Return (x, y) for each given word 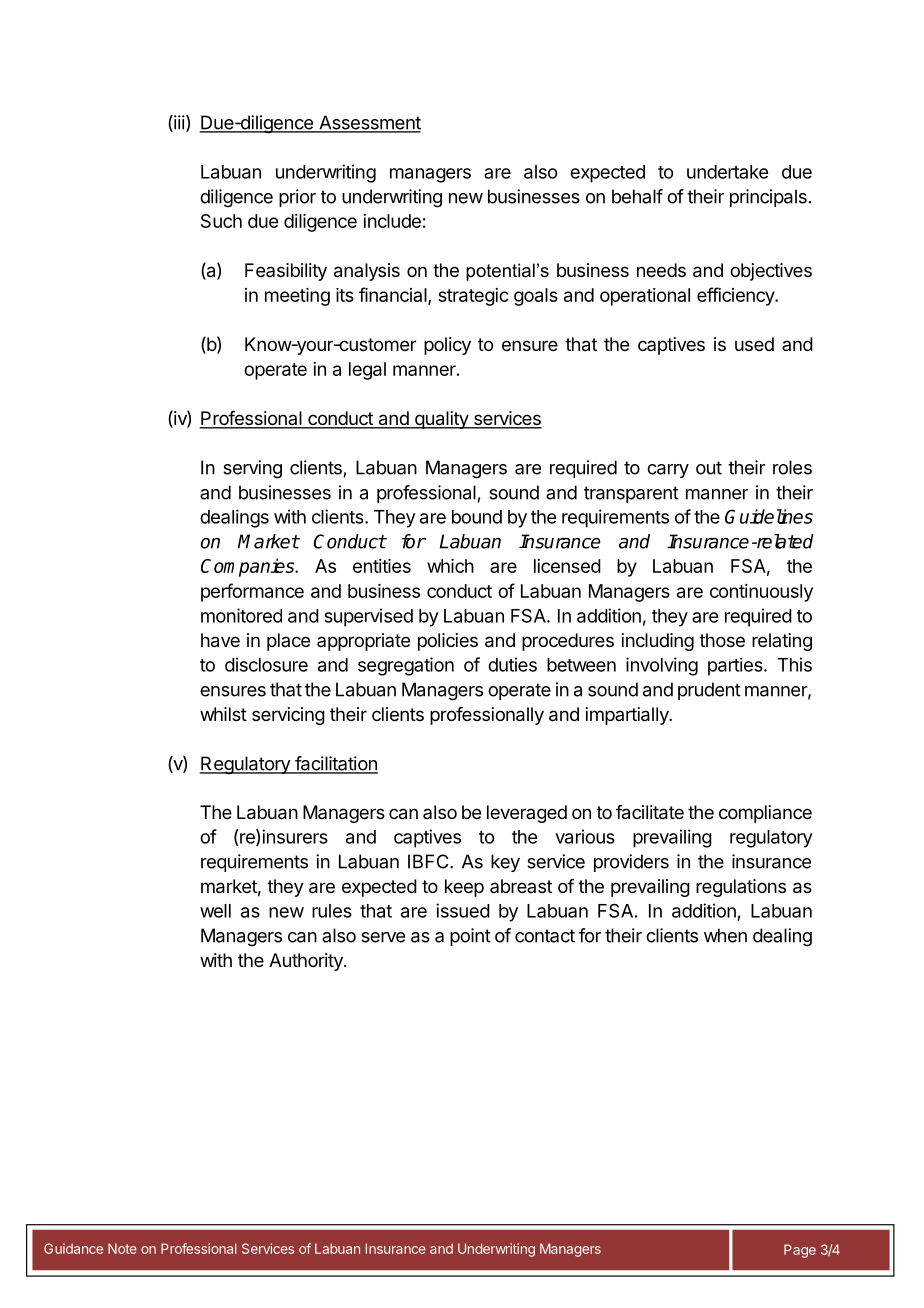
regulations (741, 888)
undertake (727, 172)
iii (178, 123)
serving (252, 469)
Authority (307, 962)
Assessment (369, 123)
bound (477, 517)
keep (464, 888)
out (709, 468)
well (215, 911)
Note (122, 1248)
